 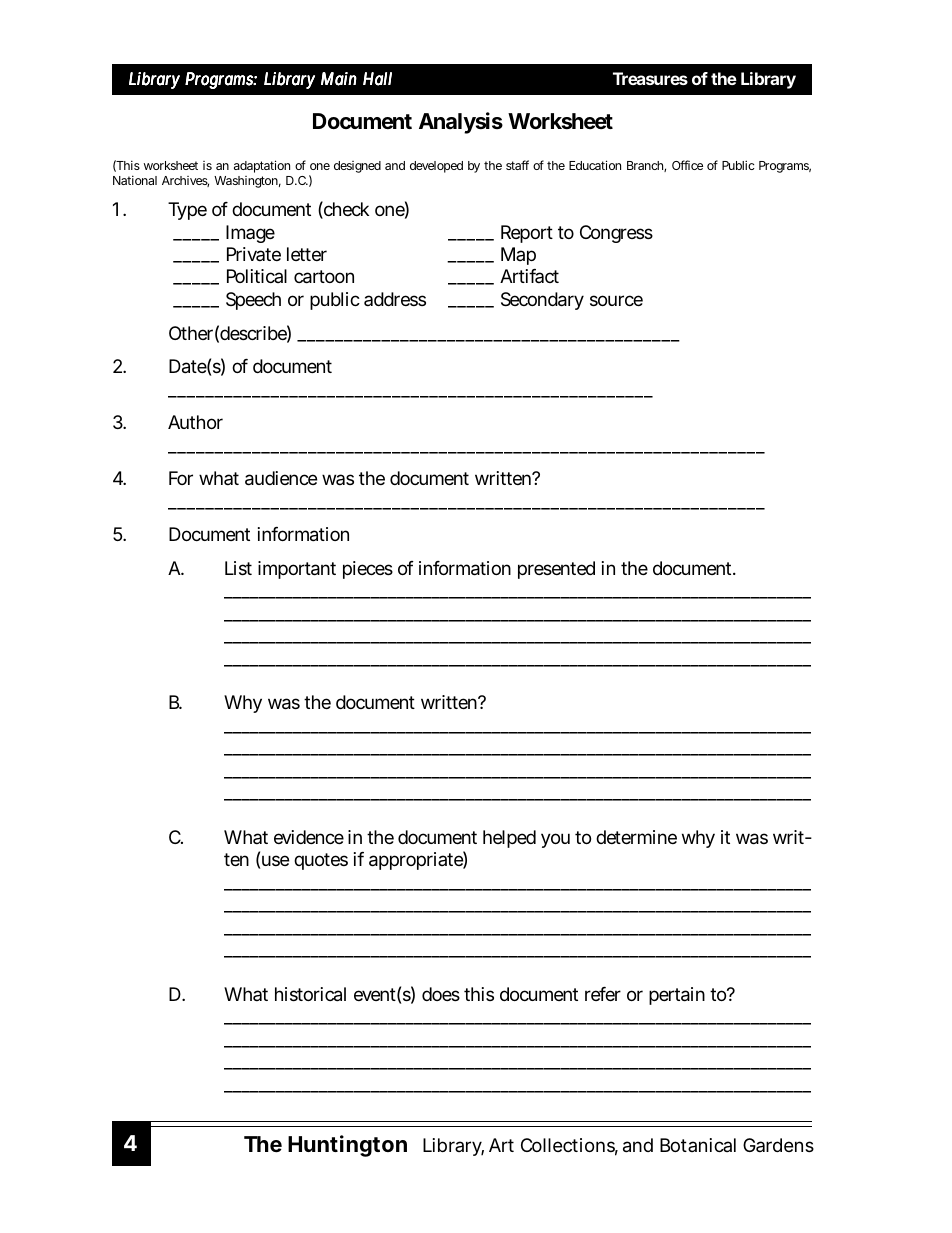 I want to click on presented, so click(x=556, y=570).
